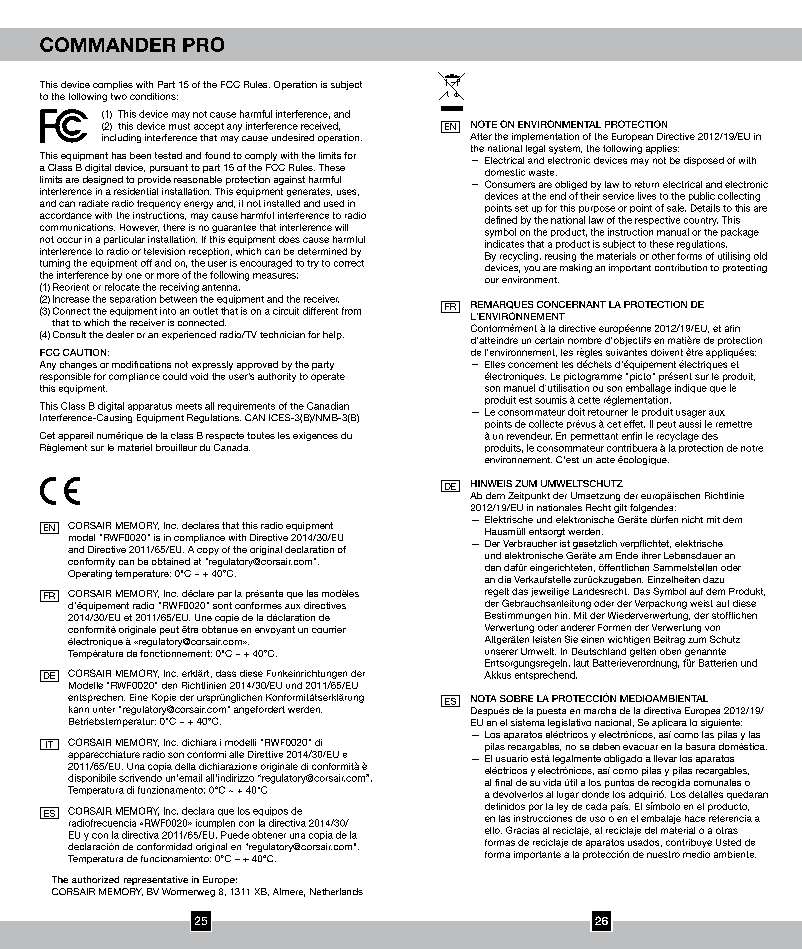 This document has height=949, width=802. What do you see at coordinates (662, 149) in the document?
I see `applies` at bounding box center [662, 149].
